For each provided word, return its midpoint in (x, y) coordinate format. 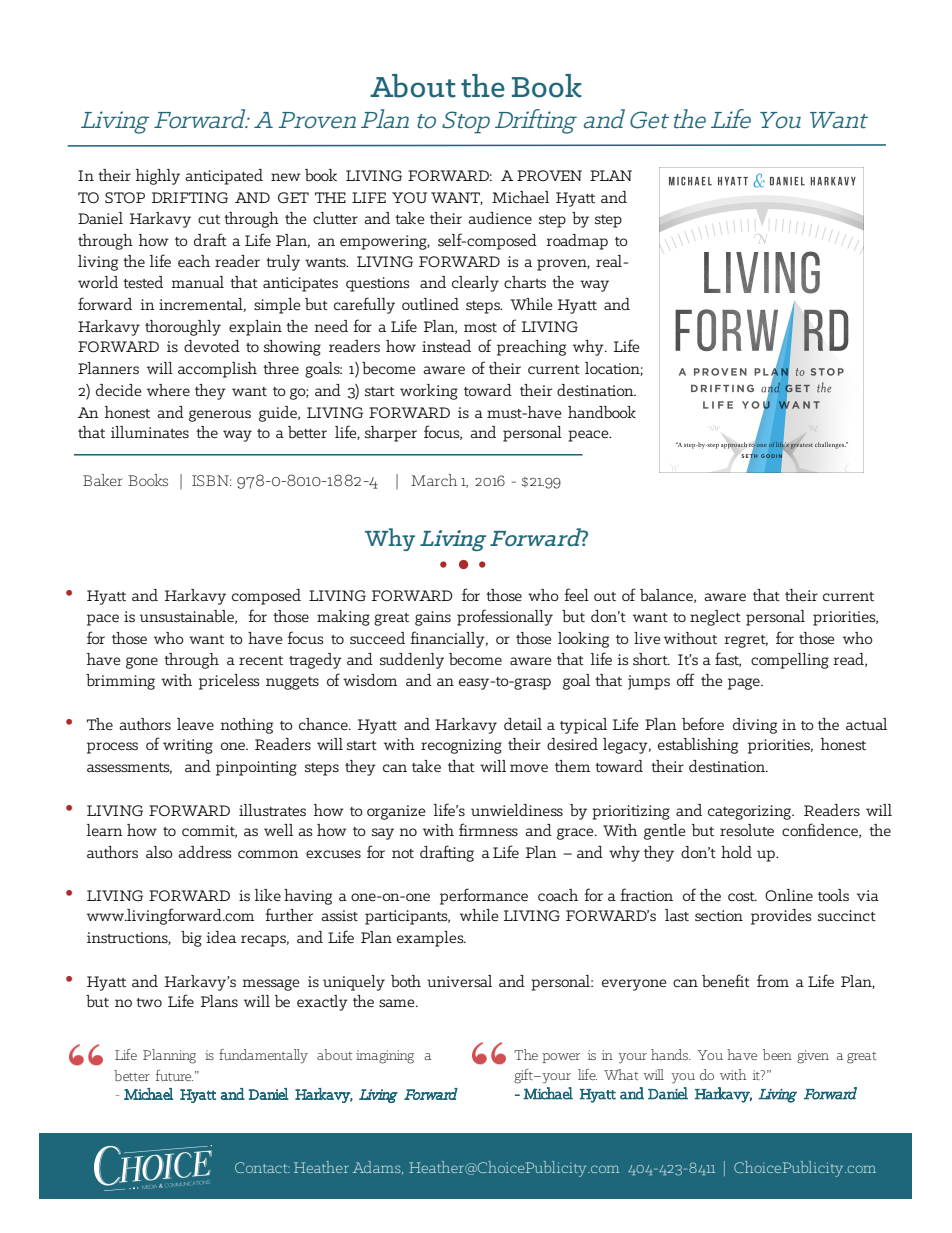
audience (500, 218)
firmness (488, 829)
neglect (715, 618)
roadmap (577, 242)
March (434, 480)
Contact (262, 1167)
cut (209, 219)
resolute (747, 830)
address (205, 852)
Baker (103, 480)
